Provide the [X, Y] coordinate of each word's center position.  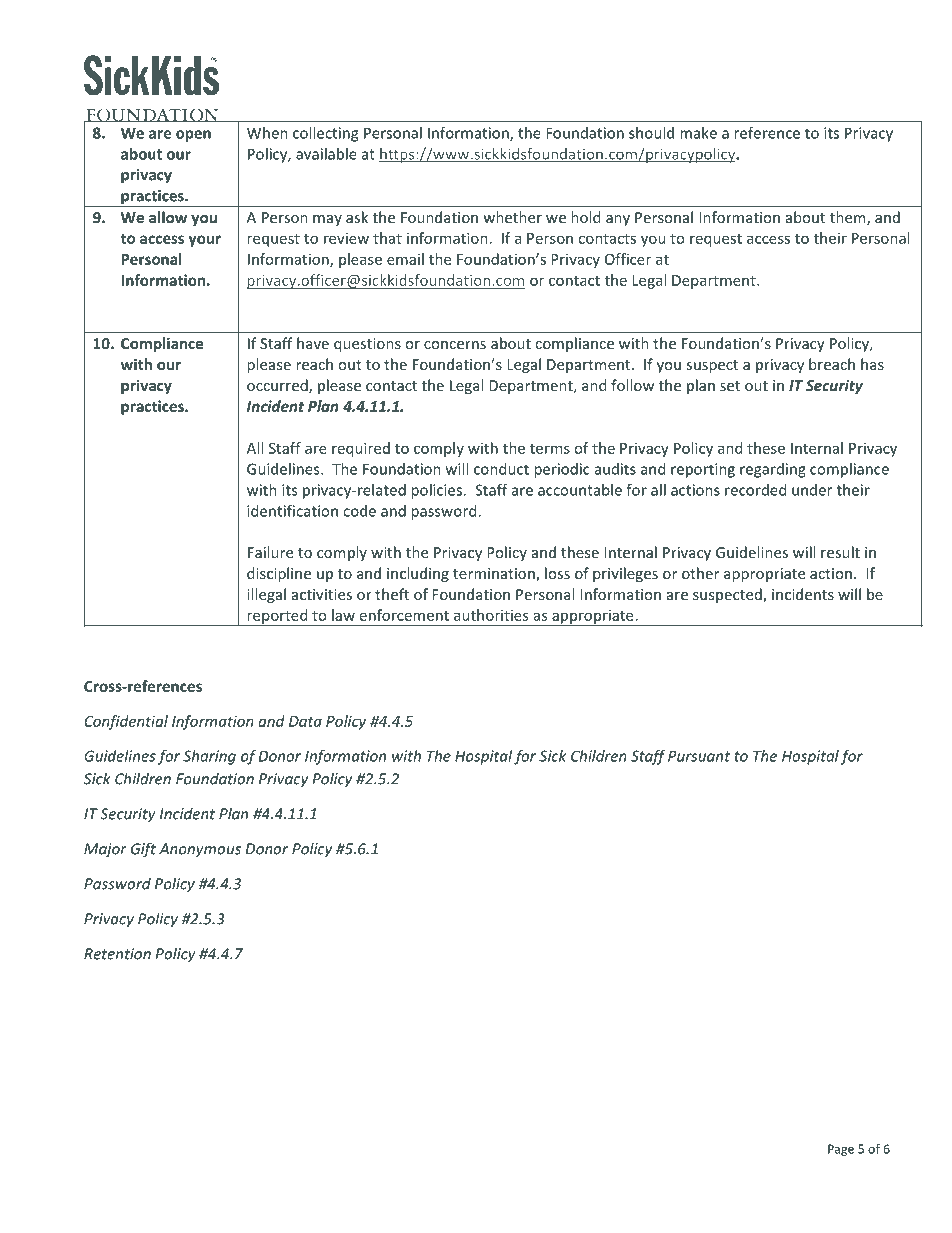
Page [841, 1150]
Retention [117, 954]
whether [512, 217]
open [193, 136]
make [698, 133]
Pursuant [699, 756]
